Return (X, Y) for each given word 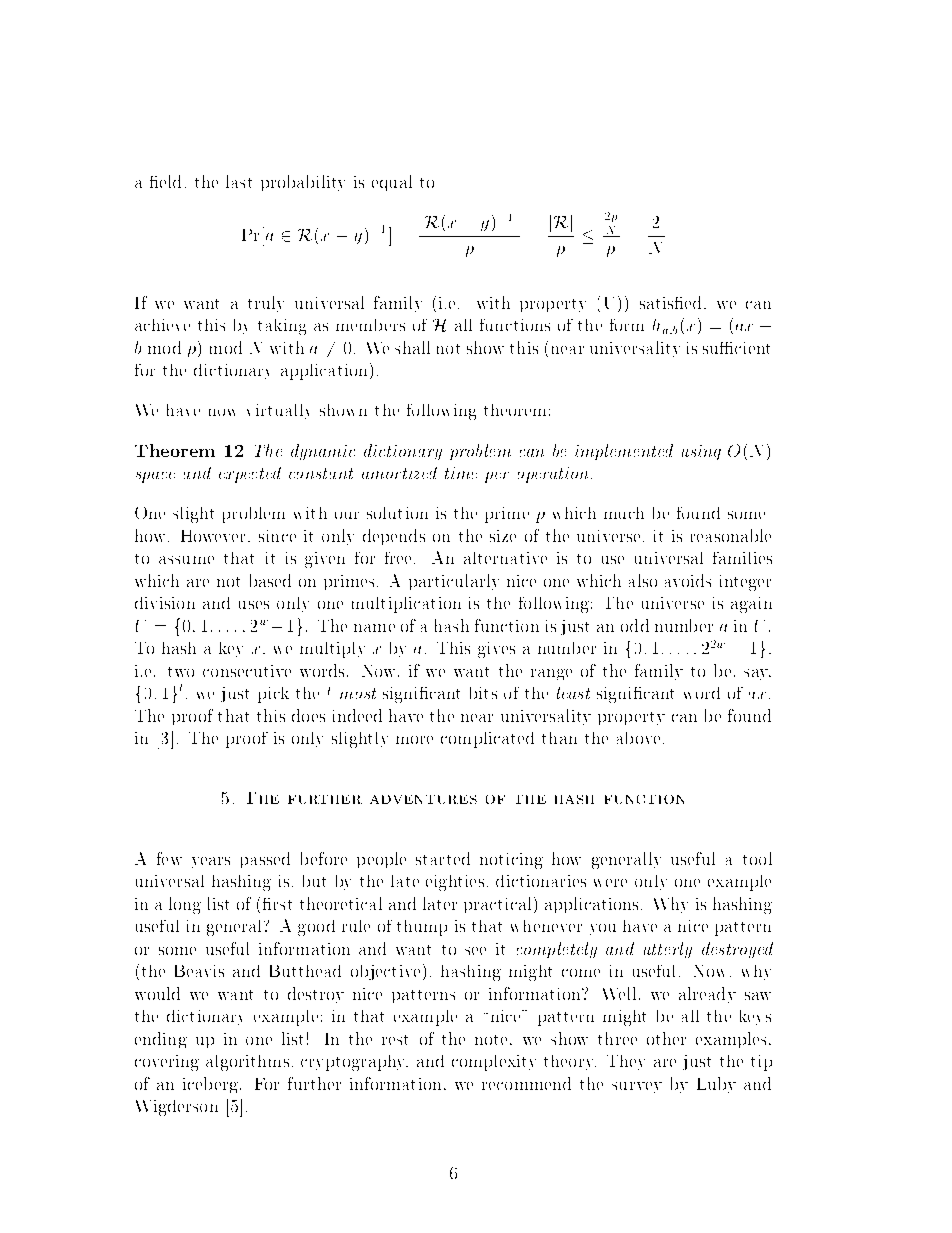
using (701, 452)
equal (392, 183)
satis (658, 303)
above (638, 738)
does (308, 715)
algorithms (247, 1063)
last (239, 181)
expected (250, 475)
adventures (423, 799)
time (461, 473)
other (666, 1038)
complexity (494, 1063)
